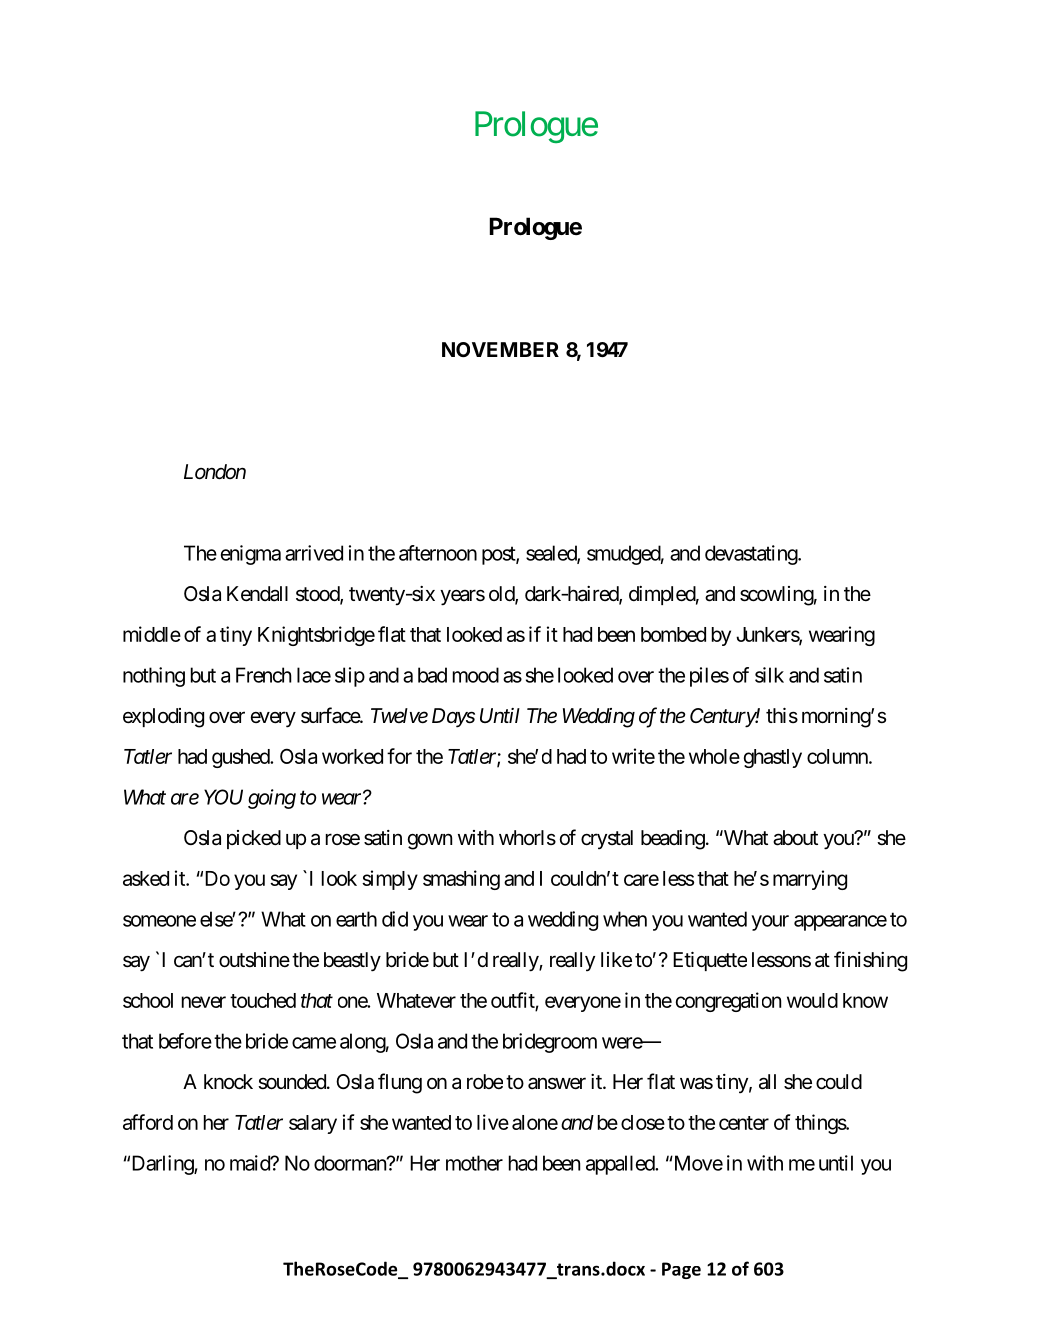 Image resolution: width=1037 pixels, height=1342 pixels. Describe the element at coordinates (430, 841) in the image. I see `gown` at that location.
